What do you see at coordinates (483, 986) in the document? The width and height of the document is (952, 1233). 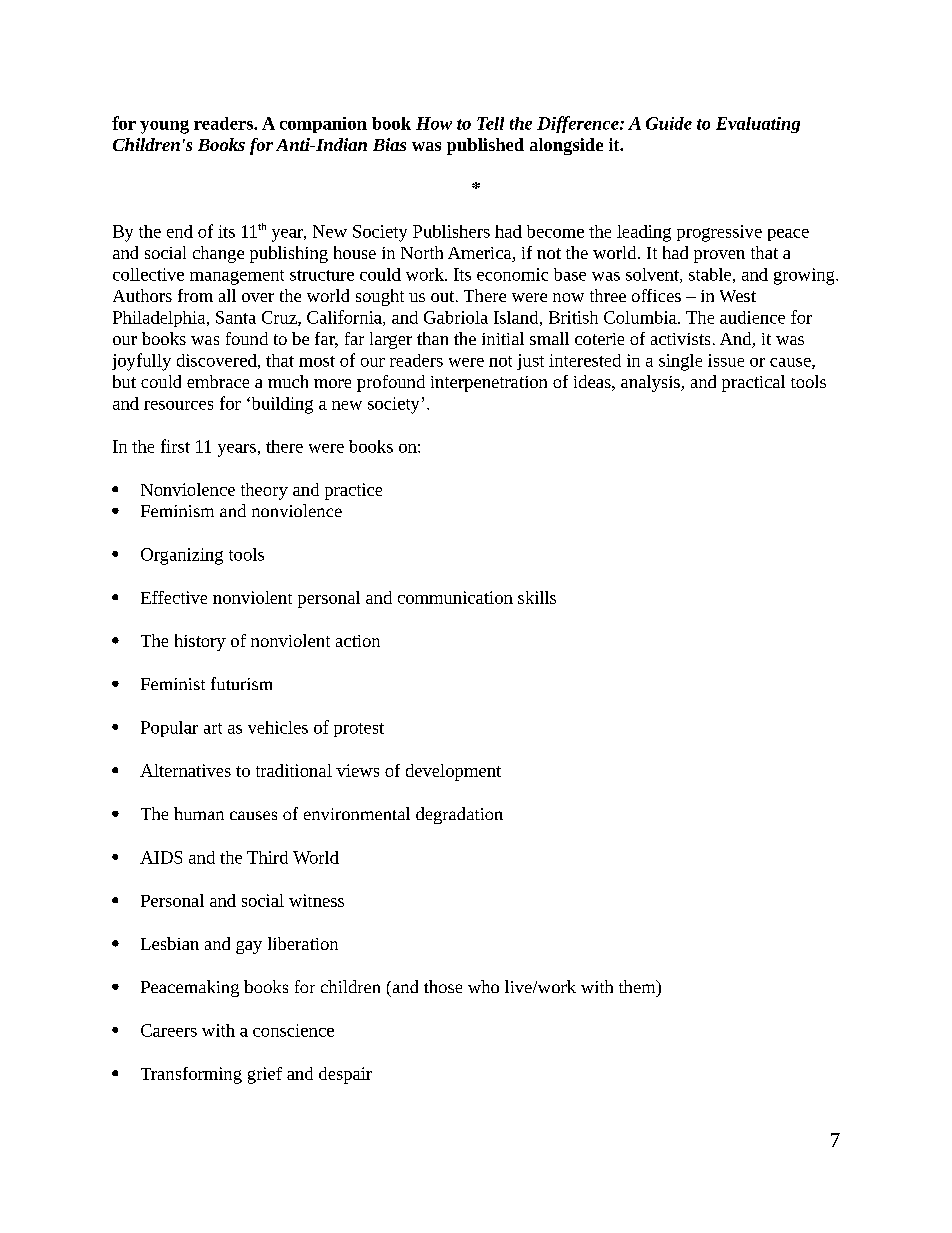 I see `who` at bounding box center [483, 986].
